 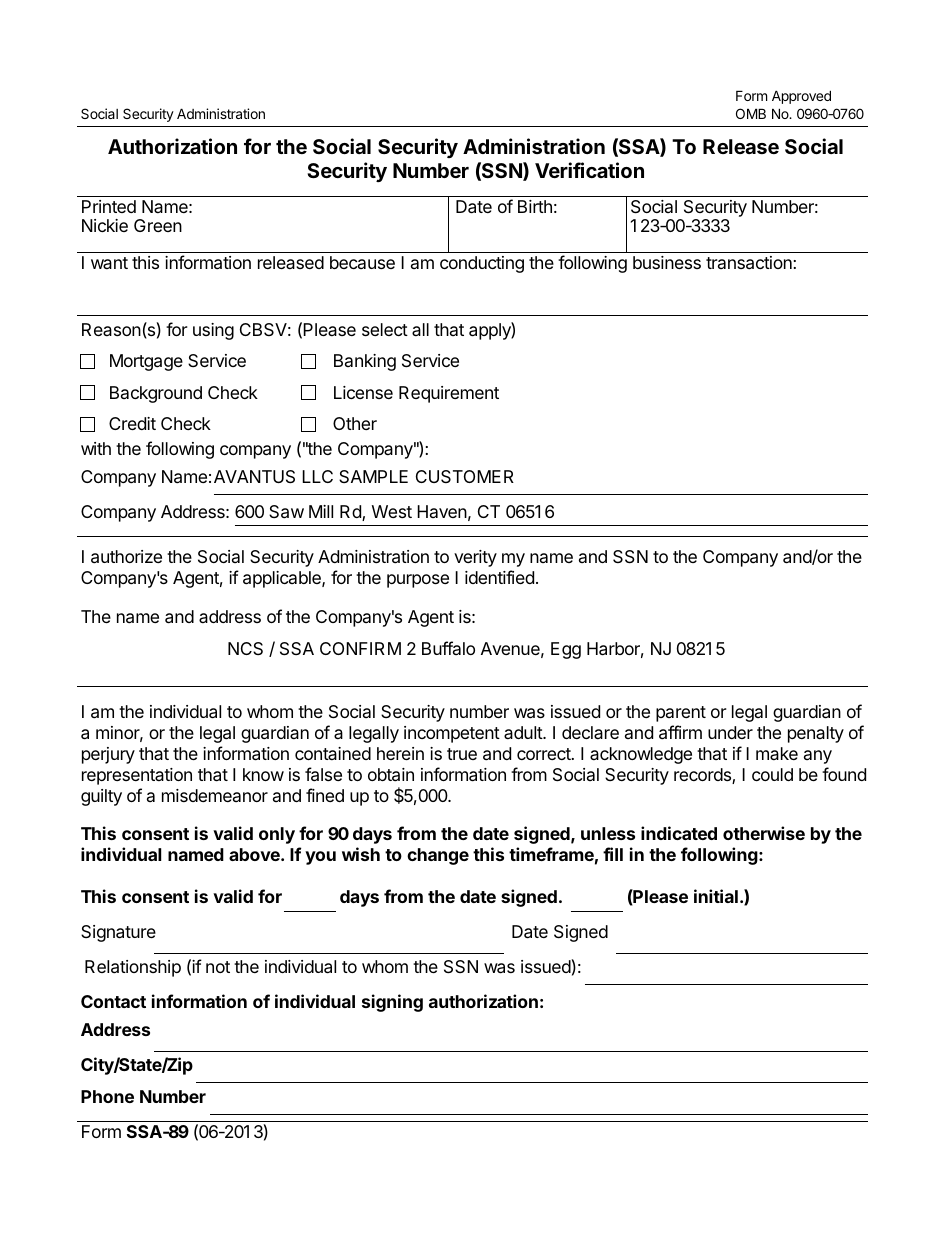 I want to click on Phone, so click(x=107, y=1096).
